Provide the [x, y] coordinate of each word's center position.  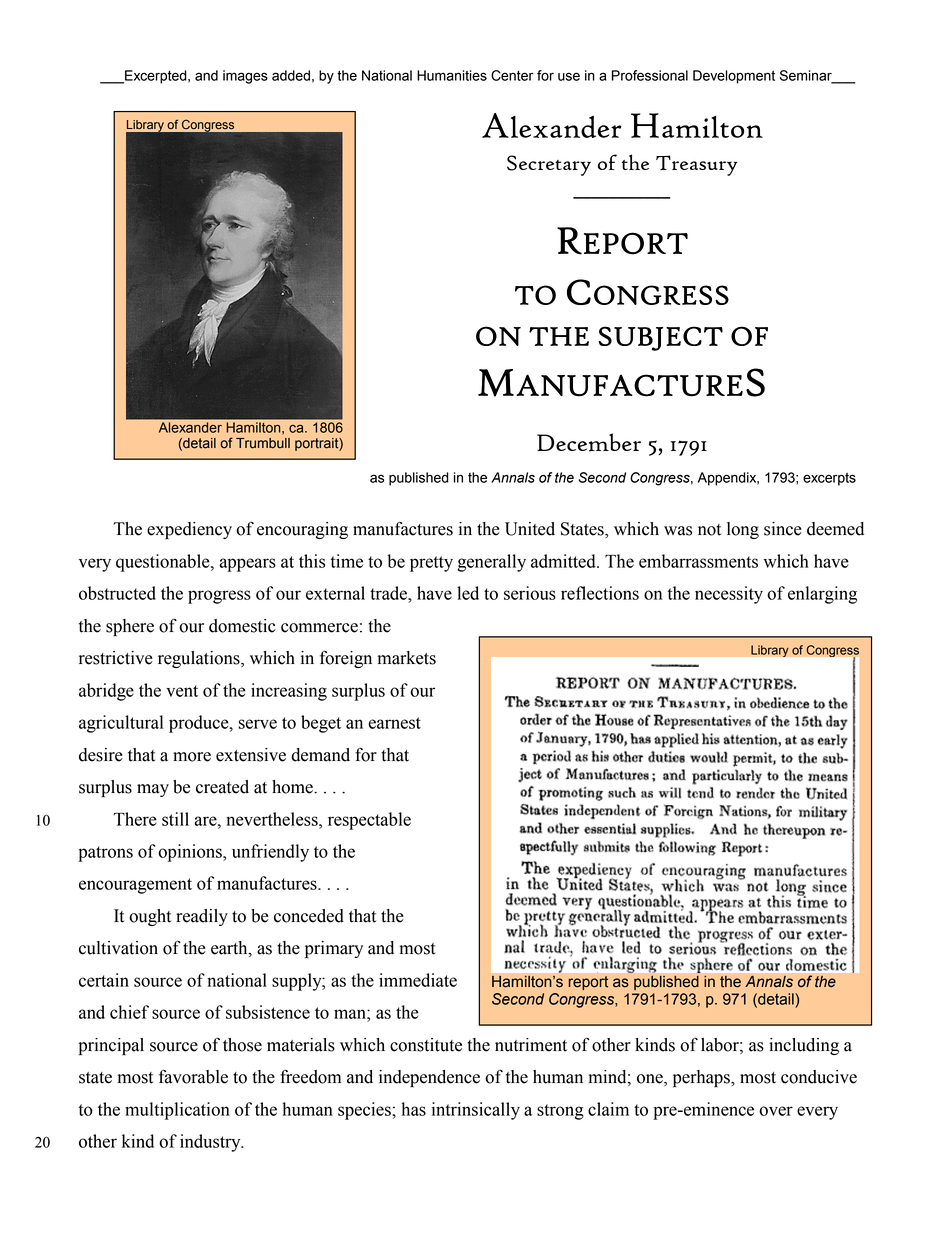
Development [734, 77]
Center [512, 75]
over [776, 1111]
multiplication [177, 1111]
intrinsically [476, 1111]
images [245, 77]
